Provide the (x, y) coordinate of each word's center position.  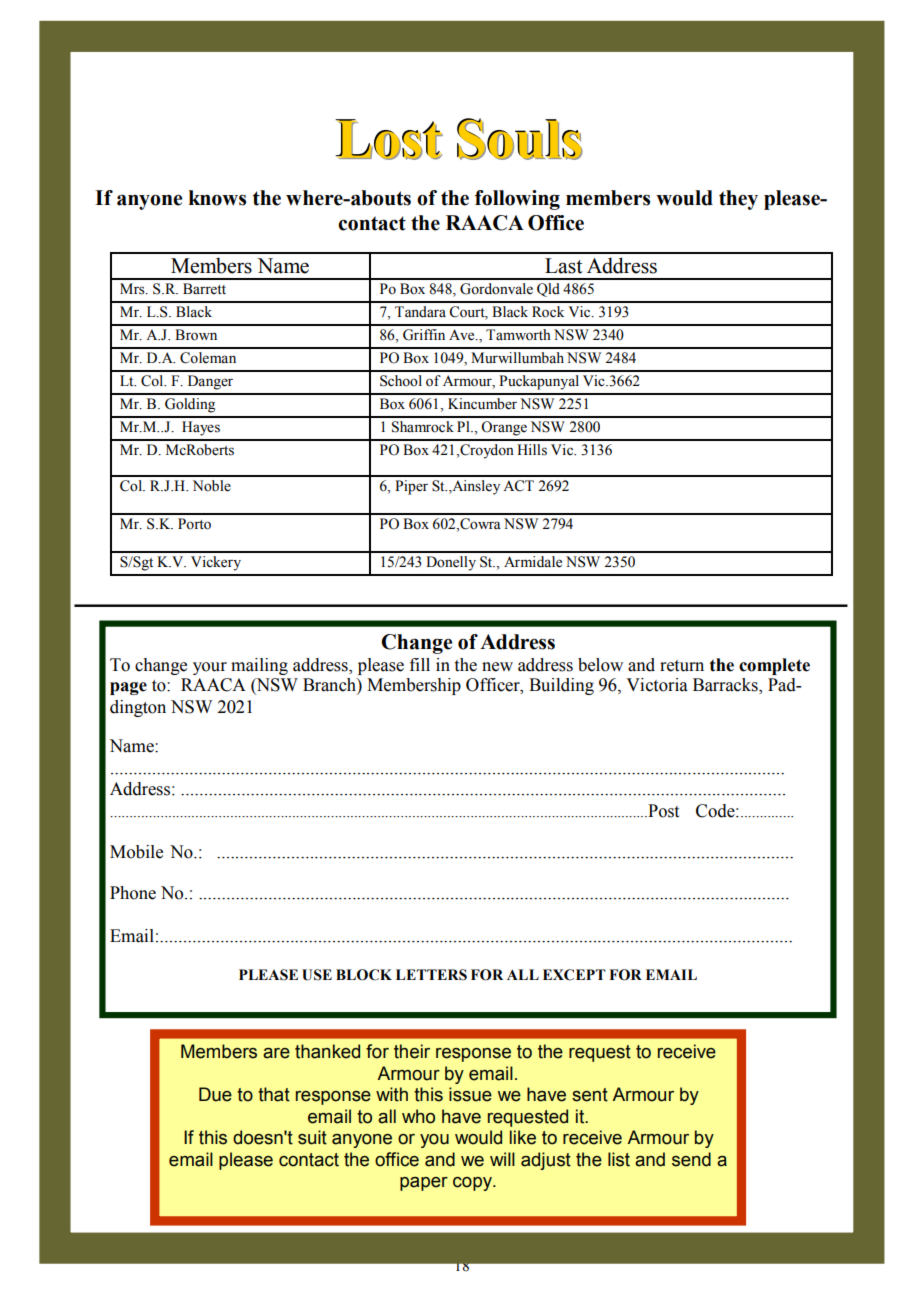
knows (217, 198)
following (517, 200)
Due (215, 1094)
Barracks (726, 686)
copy (473, 1184)
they (738, 200)
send (691, 1159)
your (210, 668)
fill (420, 664)
